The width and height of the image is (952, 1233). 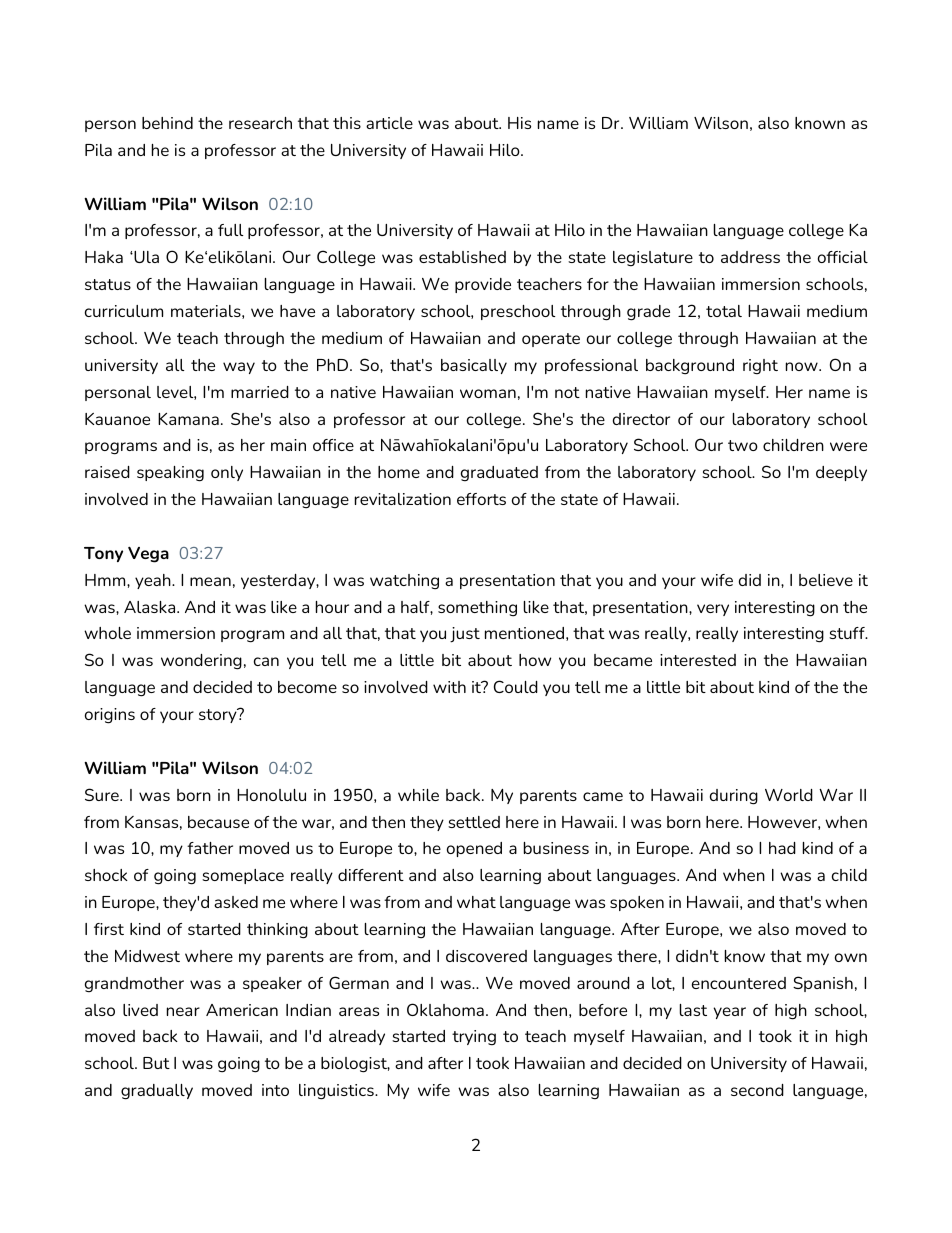 I want to click on behind, so click(x=167, y=123).
